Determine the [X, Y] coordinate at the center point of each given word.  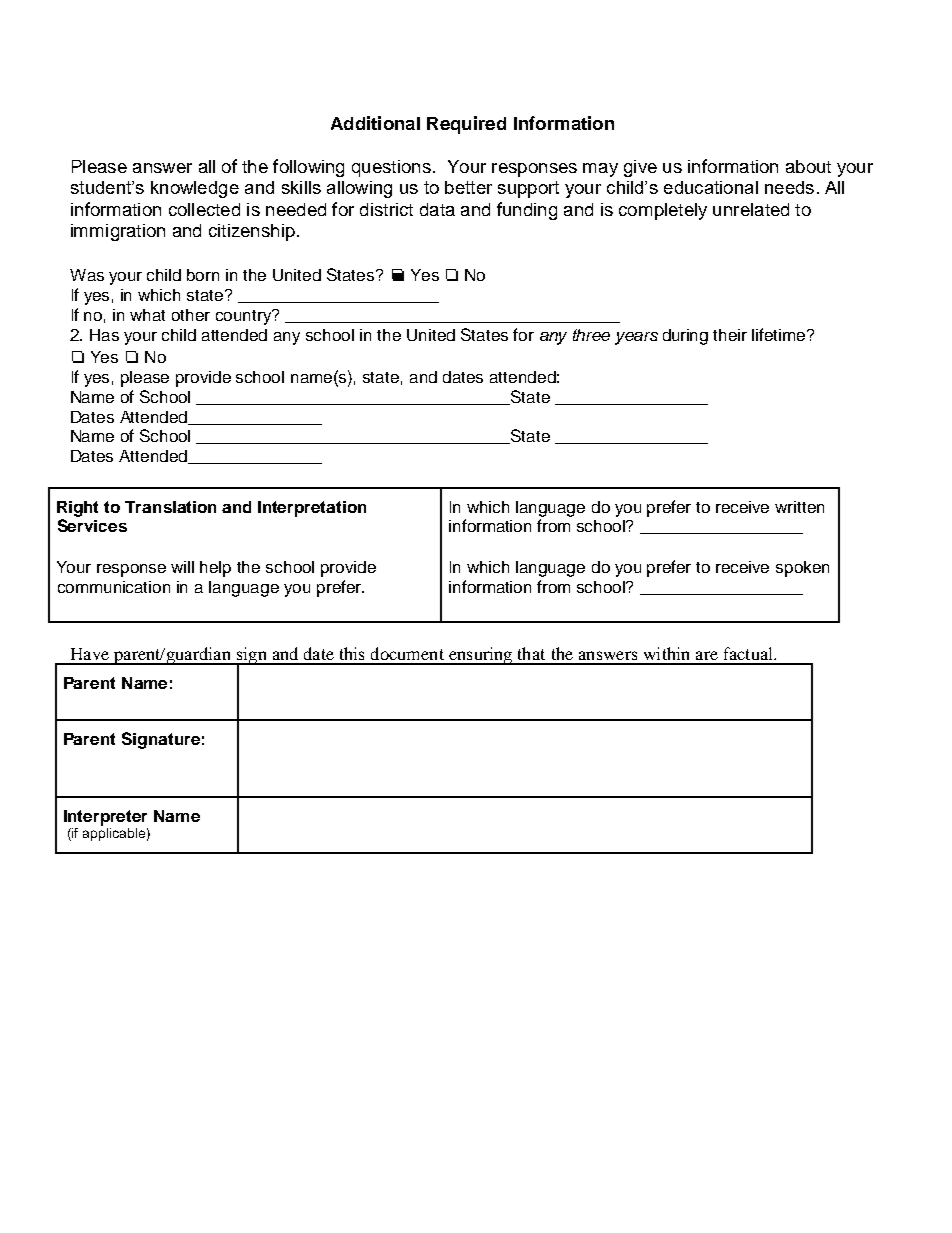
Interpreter [105, 818]
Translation [170, 507]
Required [466, 125]
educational [711, 187]
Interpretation [312, 509]
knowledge [195, 189]
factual [749, 653]
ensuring [481, 656]
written [799, 507]
